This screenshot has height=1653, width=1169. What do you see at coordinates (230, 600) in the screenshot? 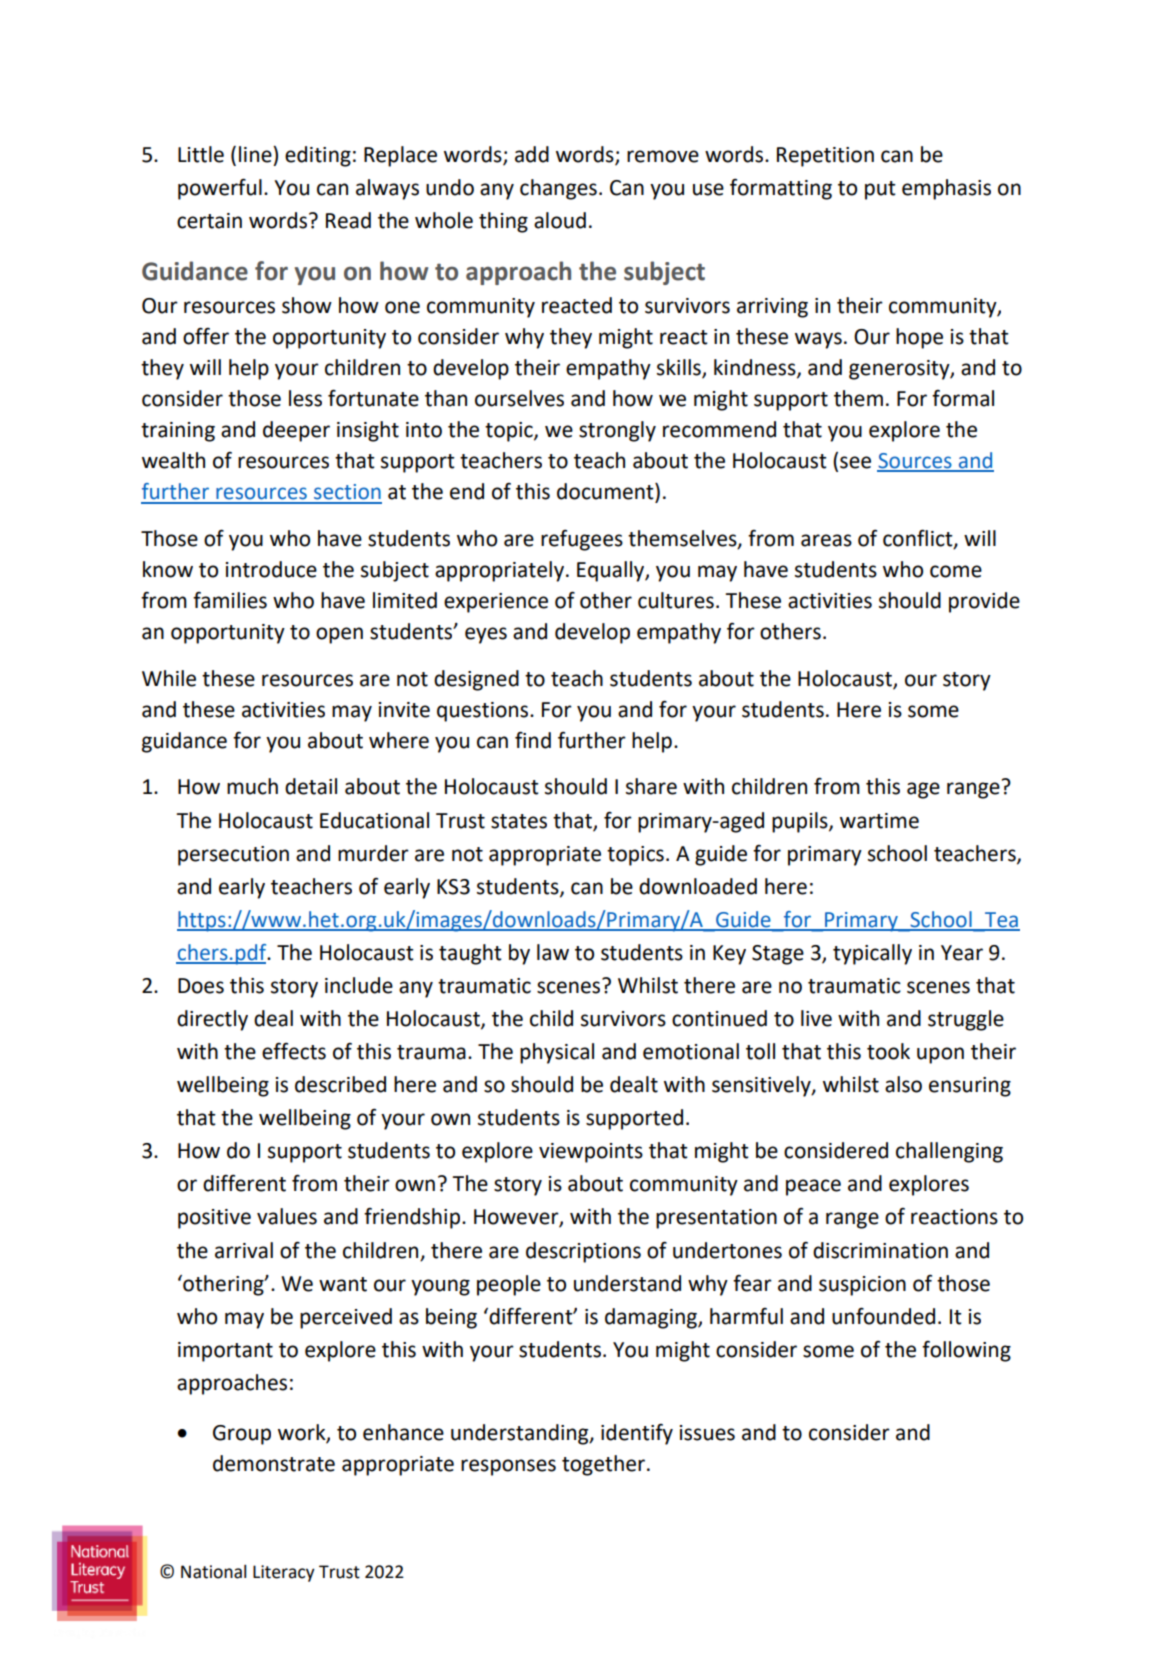
I see `families` at bounding box center [230, 600].
